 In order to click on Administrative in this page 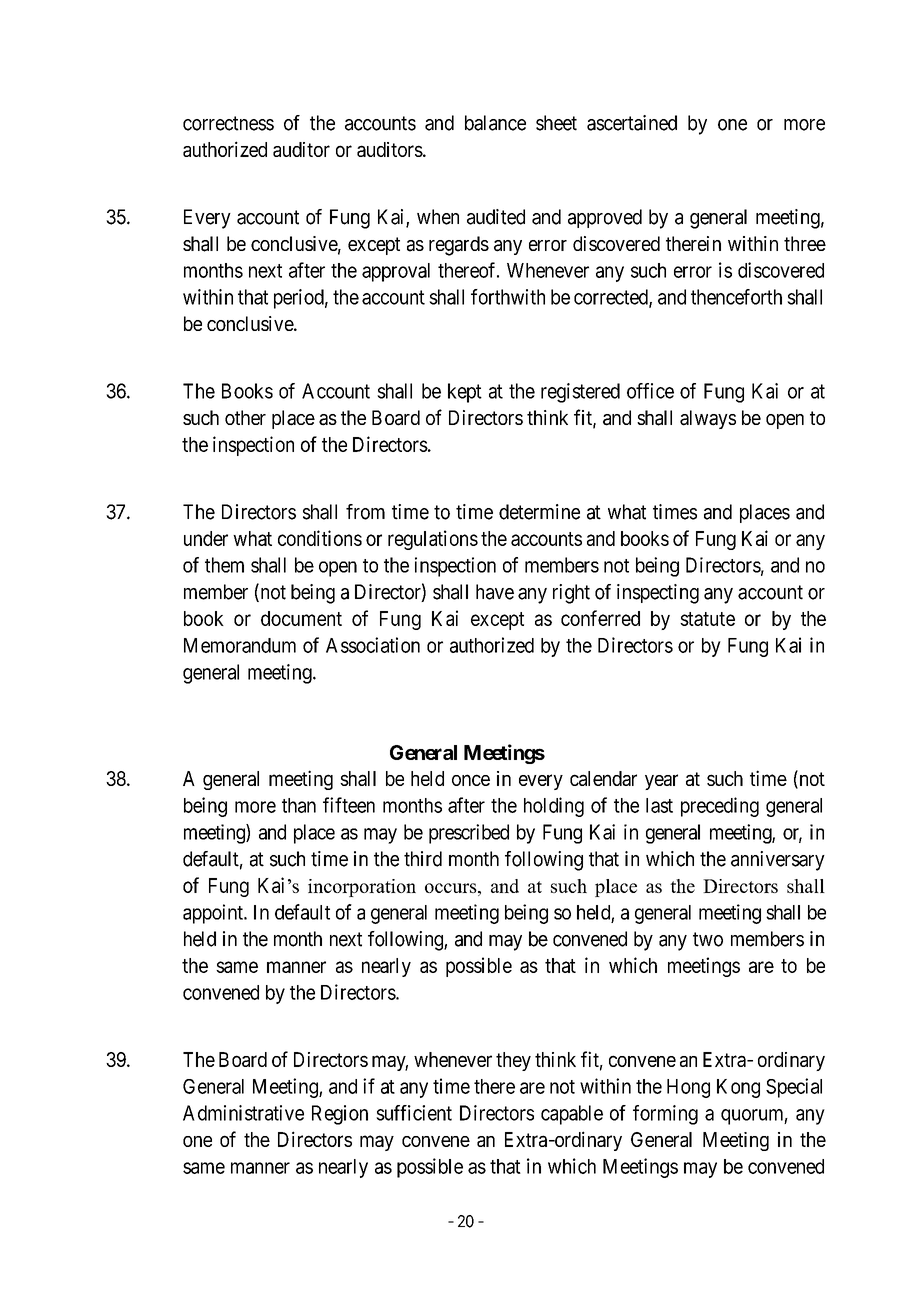, I will do `click(243, 1113)`.
